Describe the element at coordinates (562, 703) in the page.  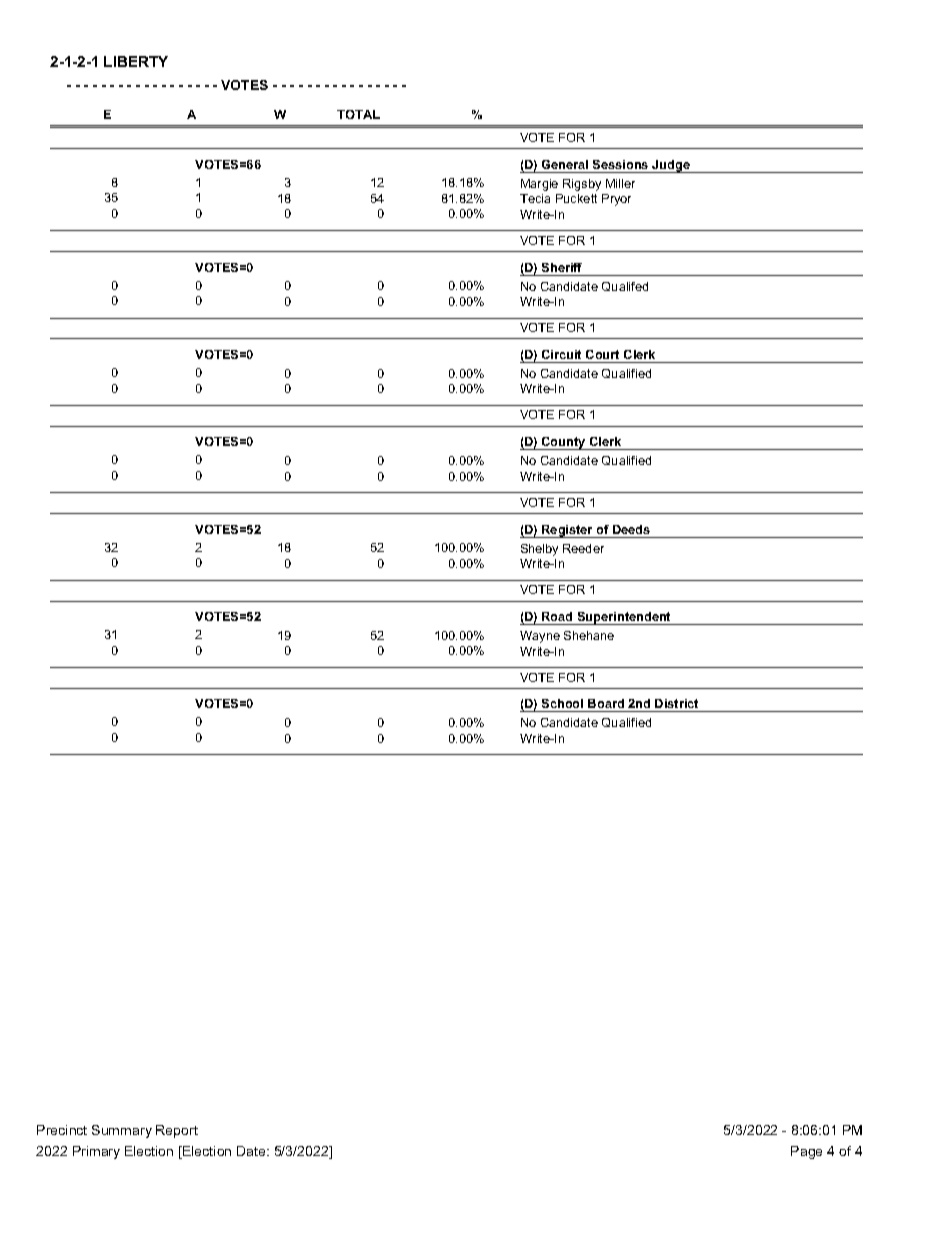
I see `School` at that location.
